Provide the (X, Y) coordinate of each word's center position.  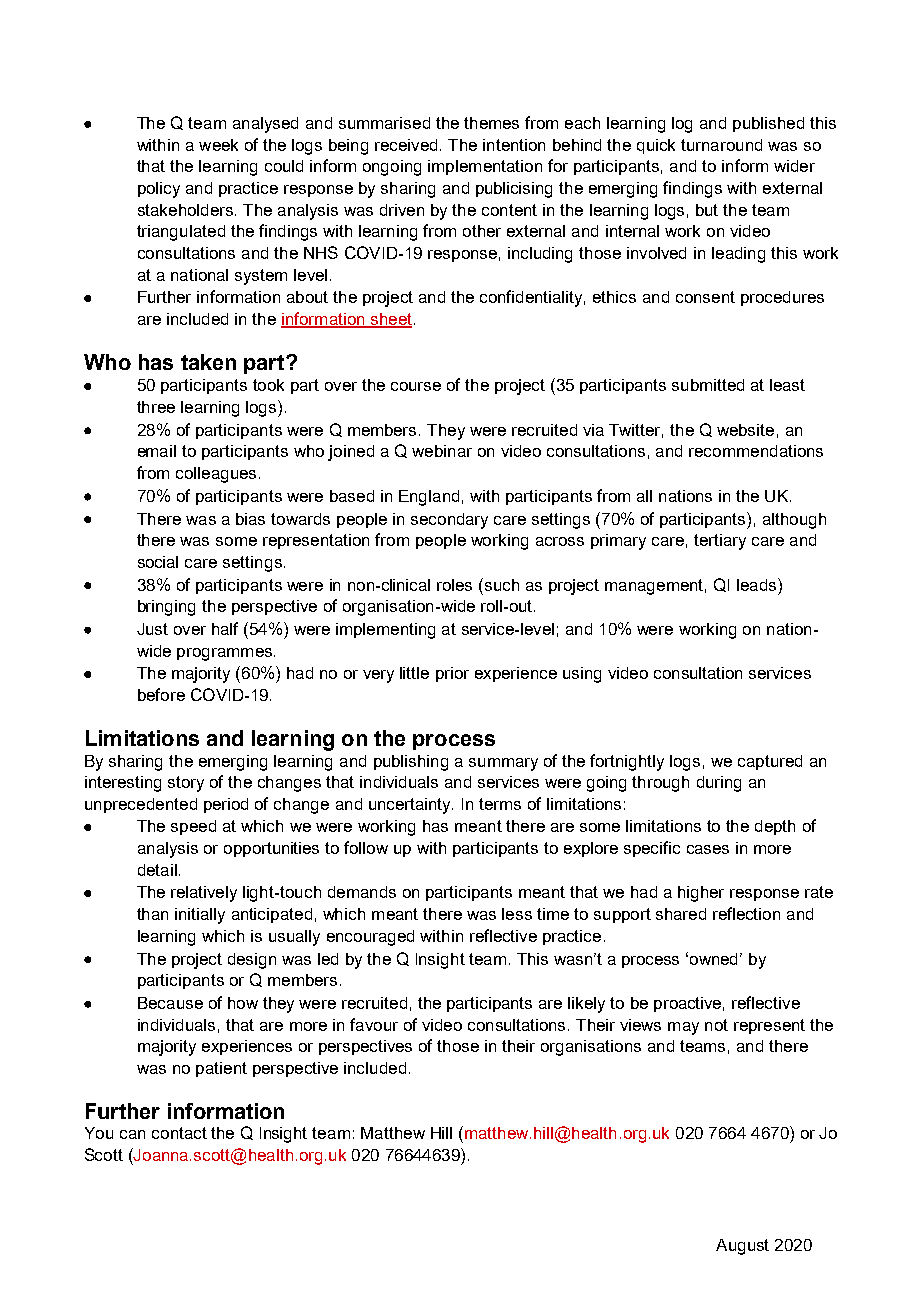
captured (770, 762)
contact (179, 1133)
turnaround (721, 145)
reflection (746, 913)
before (161, 694)
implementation (485, 167)
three (156, 407)
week (218, 145)
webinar (442, 451)
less (517, 914)
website (745, 430)
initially (200, 916)
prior (452, 674)
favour (374, 1024)
